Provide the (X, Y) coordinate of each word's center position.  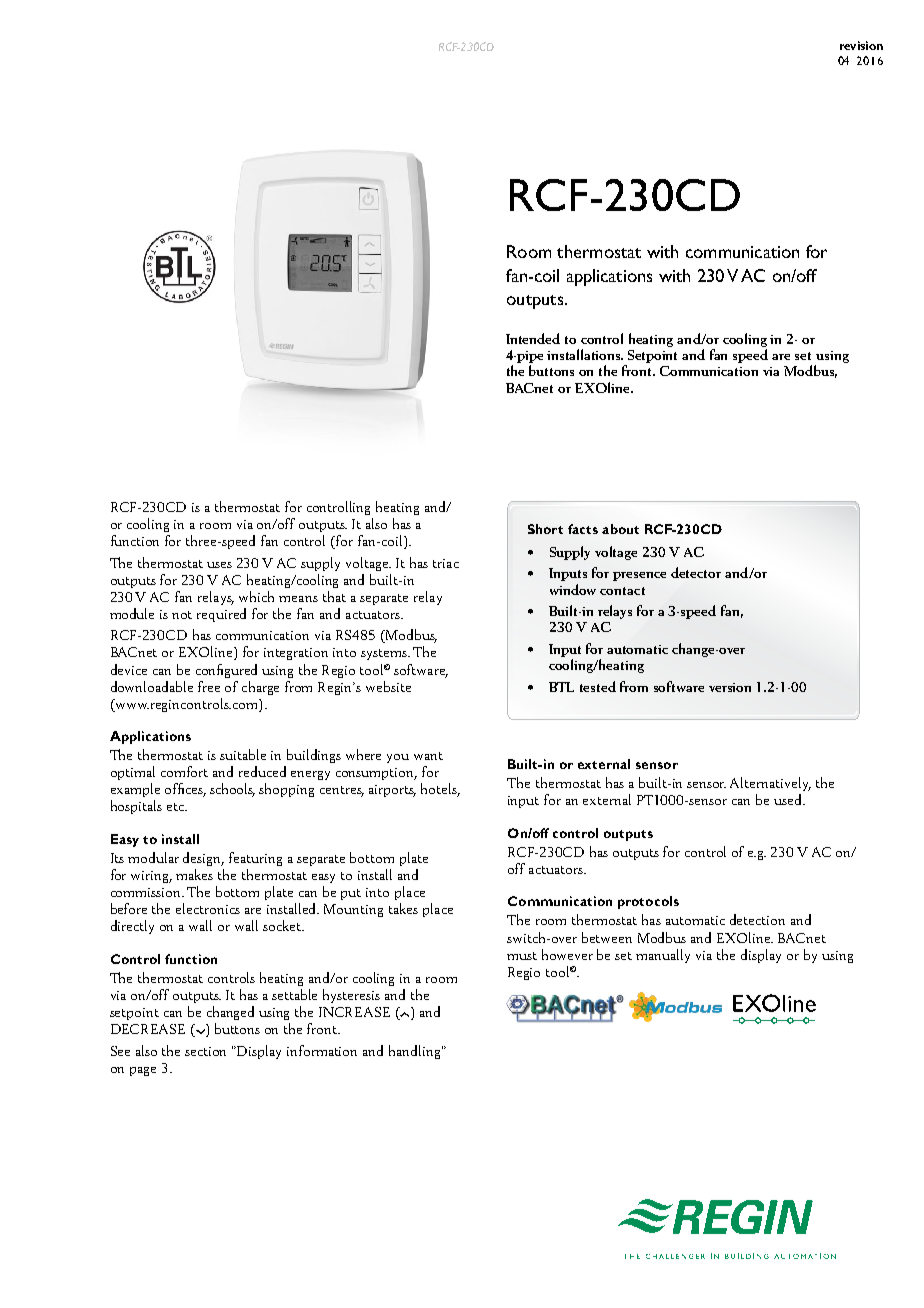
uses (219, 565)
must (522, 956)
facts (583, 529)
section (205, 1051)
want (428, 756)
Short (545, 529)
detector (696, 572)
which (256, 596)
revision (861, 45)
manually (663, 956)
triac (446, 563)
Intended (533, 338)
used (789, 799)
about (620, 529)
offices (185, 790)
